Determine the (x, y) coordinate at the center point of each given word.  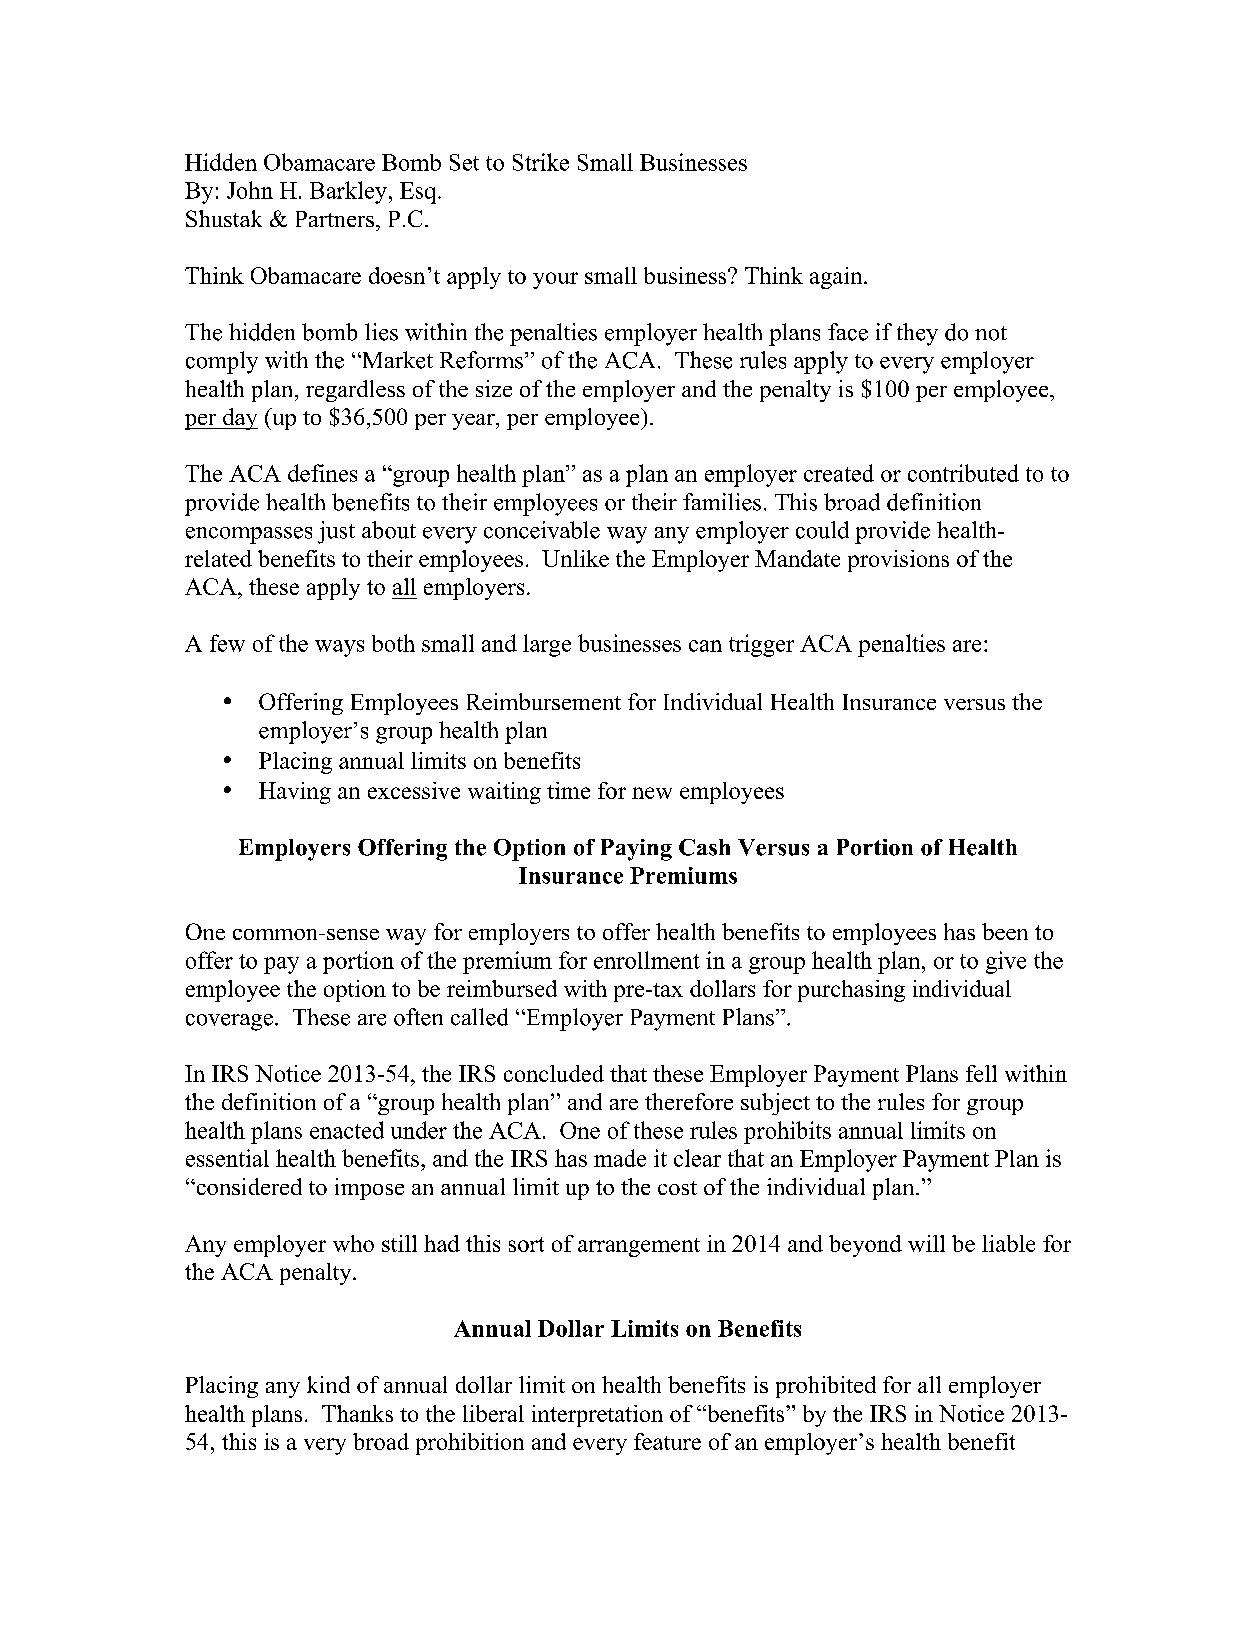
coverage (229, 1022)
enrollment (647, 960)
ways (339, 648)
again (837, 278)
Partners (335, 219)
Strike (541, 162)
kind (328, 1384)
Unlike (575, 558)
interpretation (597, 1416)
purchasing (851, 991)
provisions (898, 561)
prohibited (826, 1387)
